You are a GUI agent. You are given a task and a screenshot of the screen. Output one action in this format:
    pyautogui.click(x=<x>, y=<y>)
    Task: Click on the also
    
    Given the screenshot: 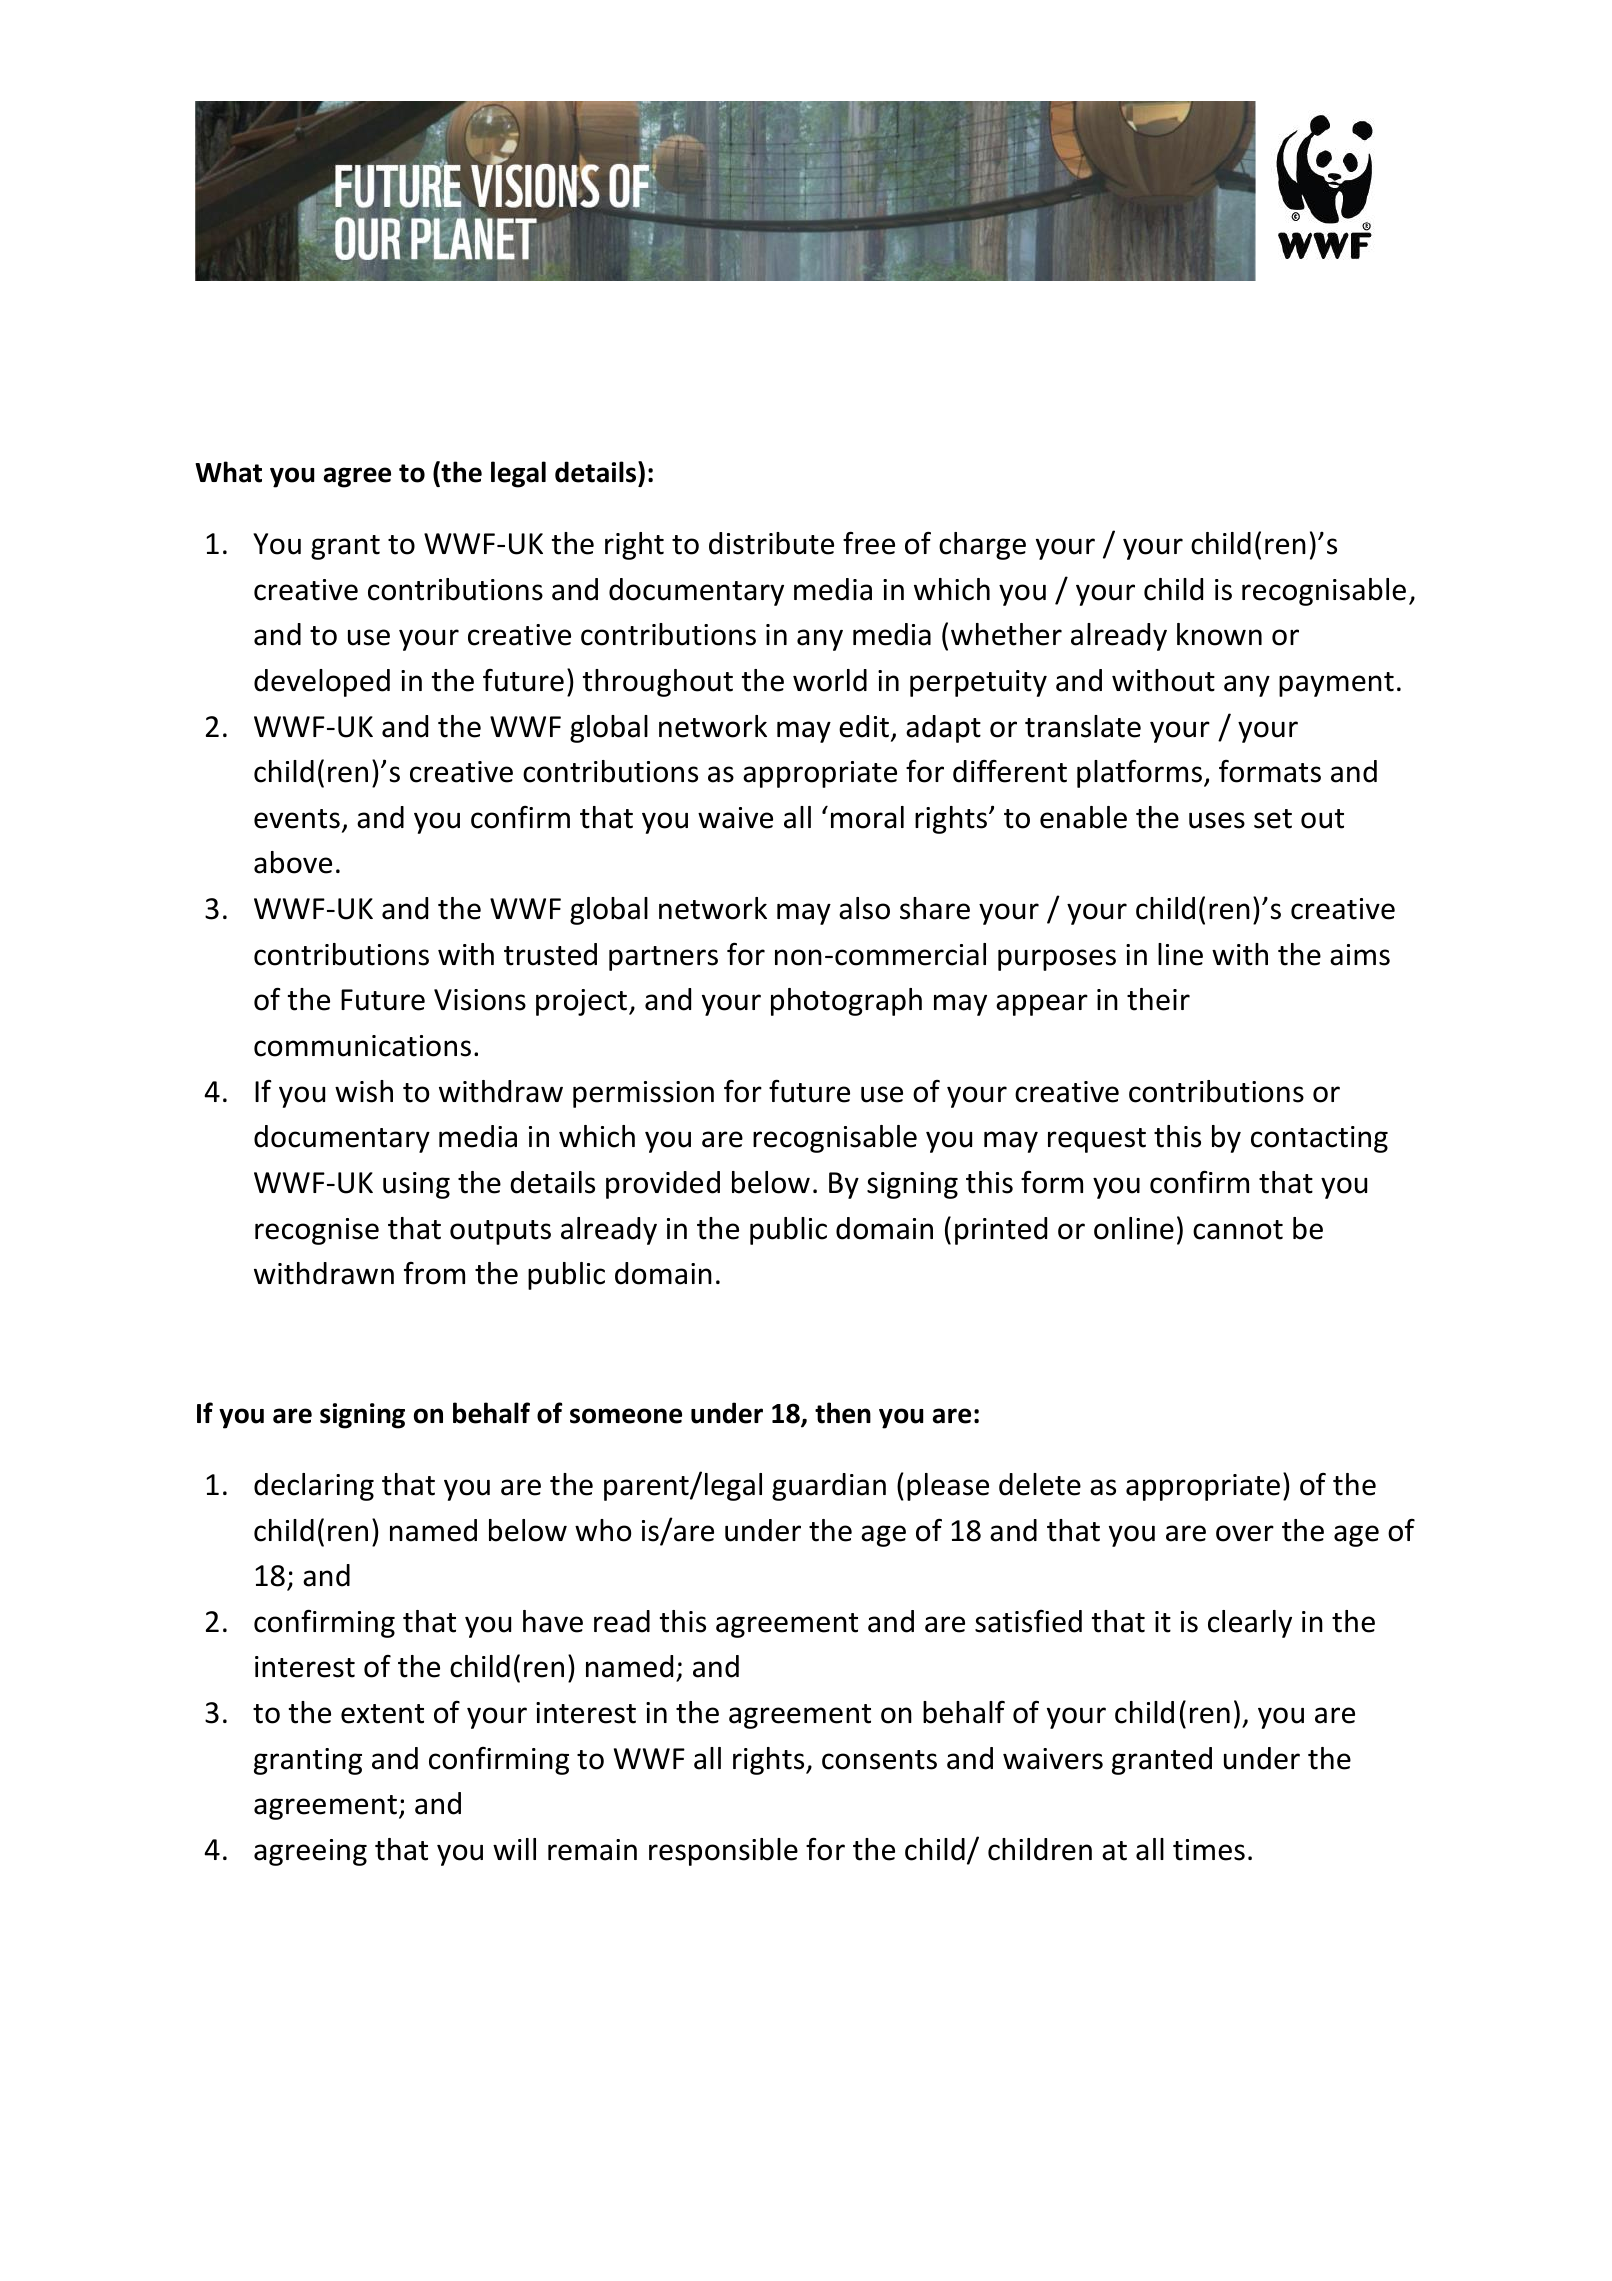 What is the action you would take?
    pyautogui.click(x=864, y=908)
